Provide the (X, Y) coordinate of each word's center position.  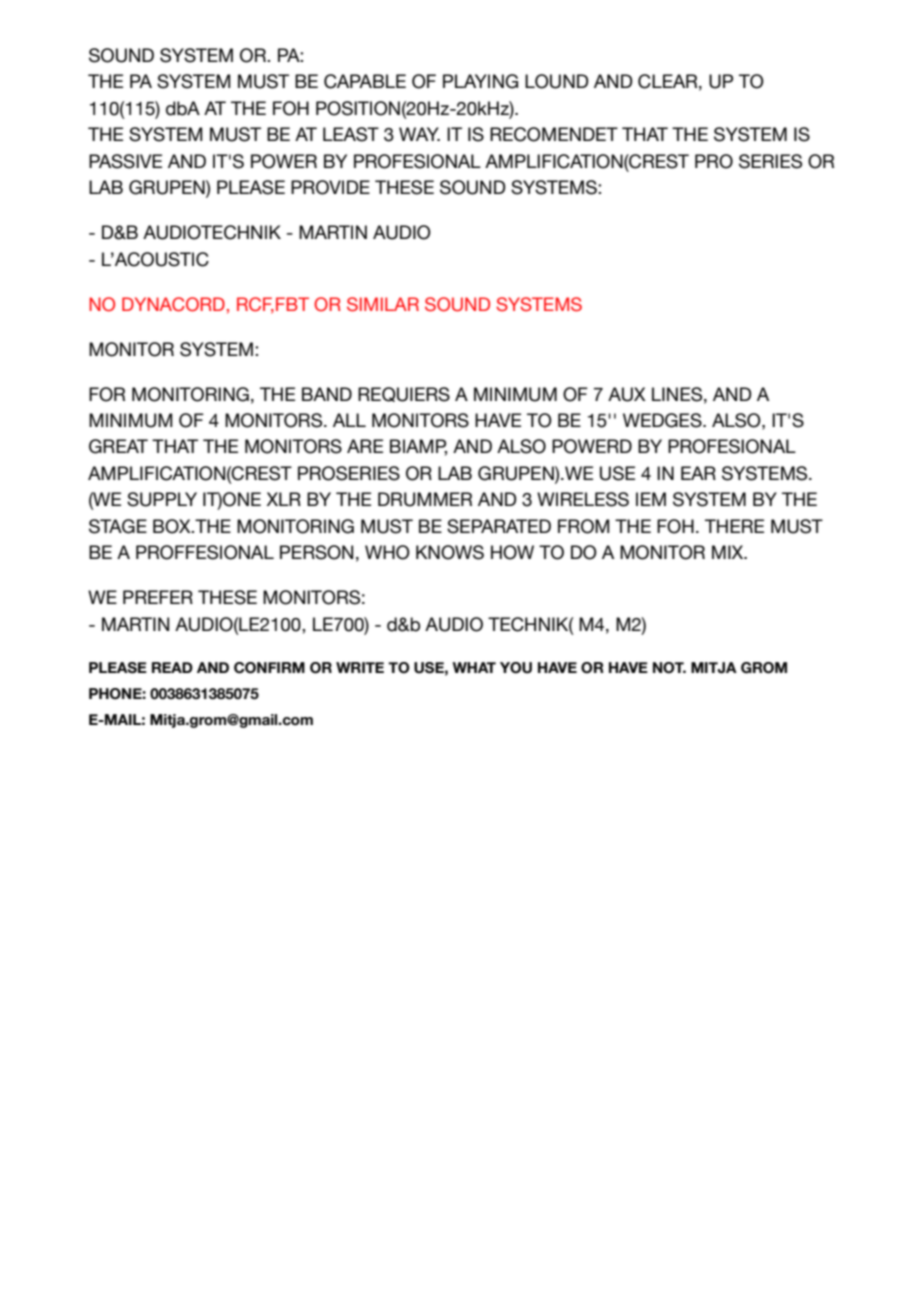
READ (172, 667)
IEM (651, 499)
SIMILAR (383, 304)
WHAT (474, 667)
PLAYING (480, 81)
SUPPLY (162, 499)
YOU (516, 668)
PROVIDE (330, 187)
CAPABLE (365, 81)
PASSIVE (125, 161)
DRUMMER (425, 499)
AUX (627, 394)
